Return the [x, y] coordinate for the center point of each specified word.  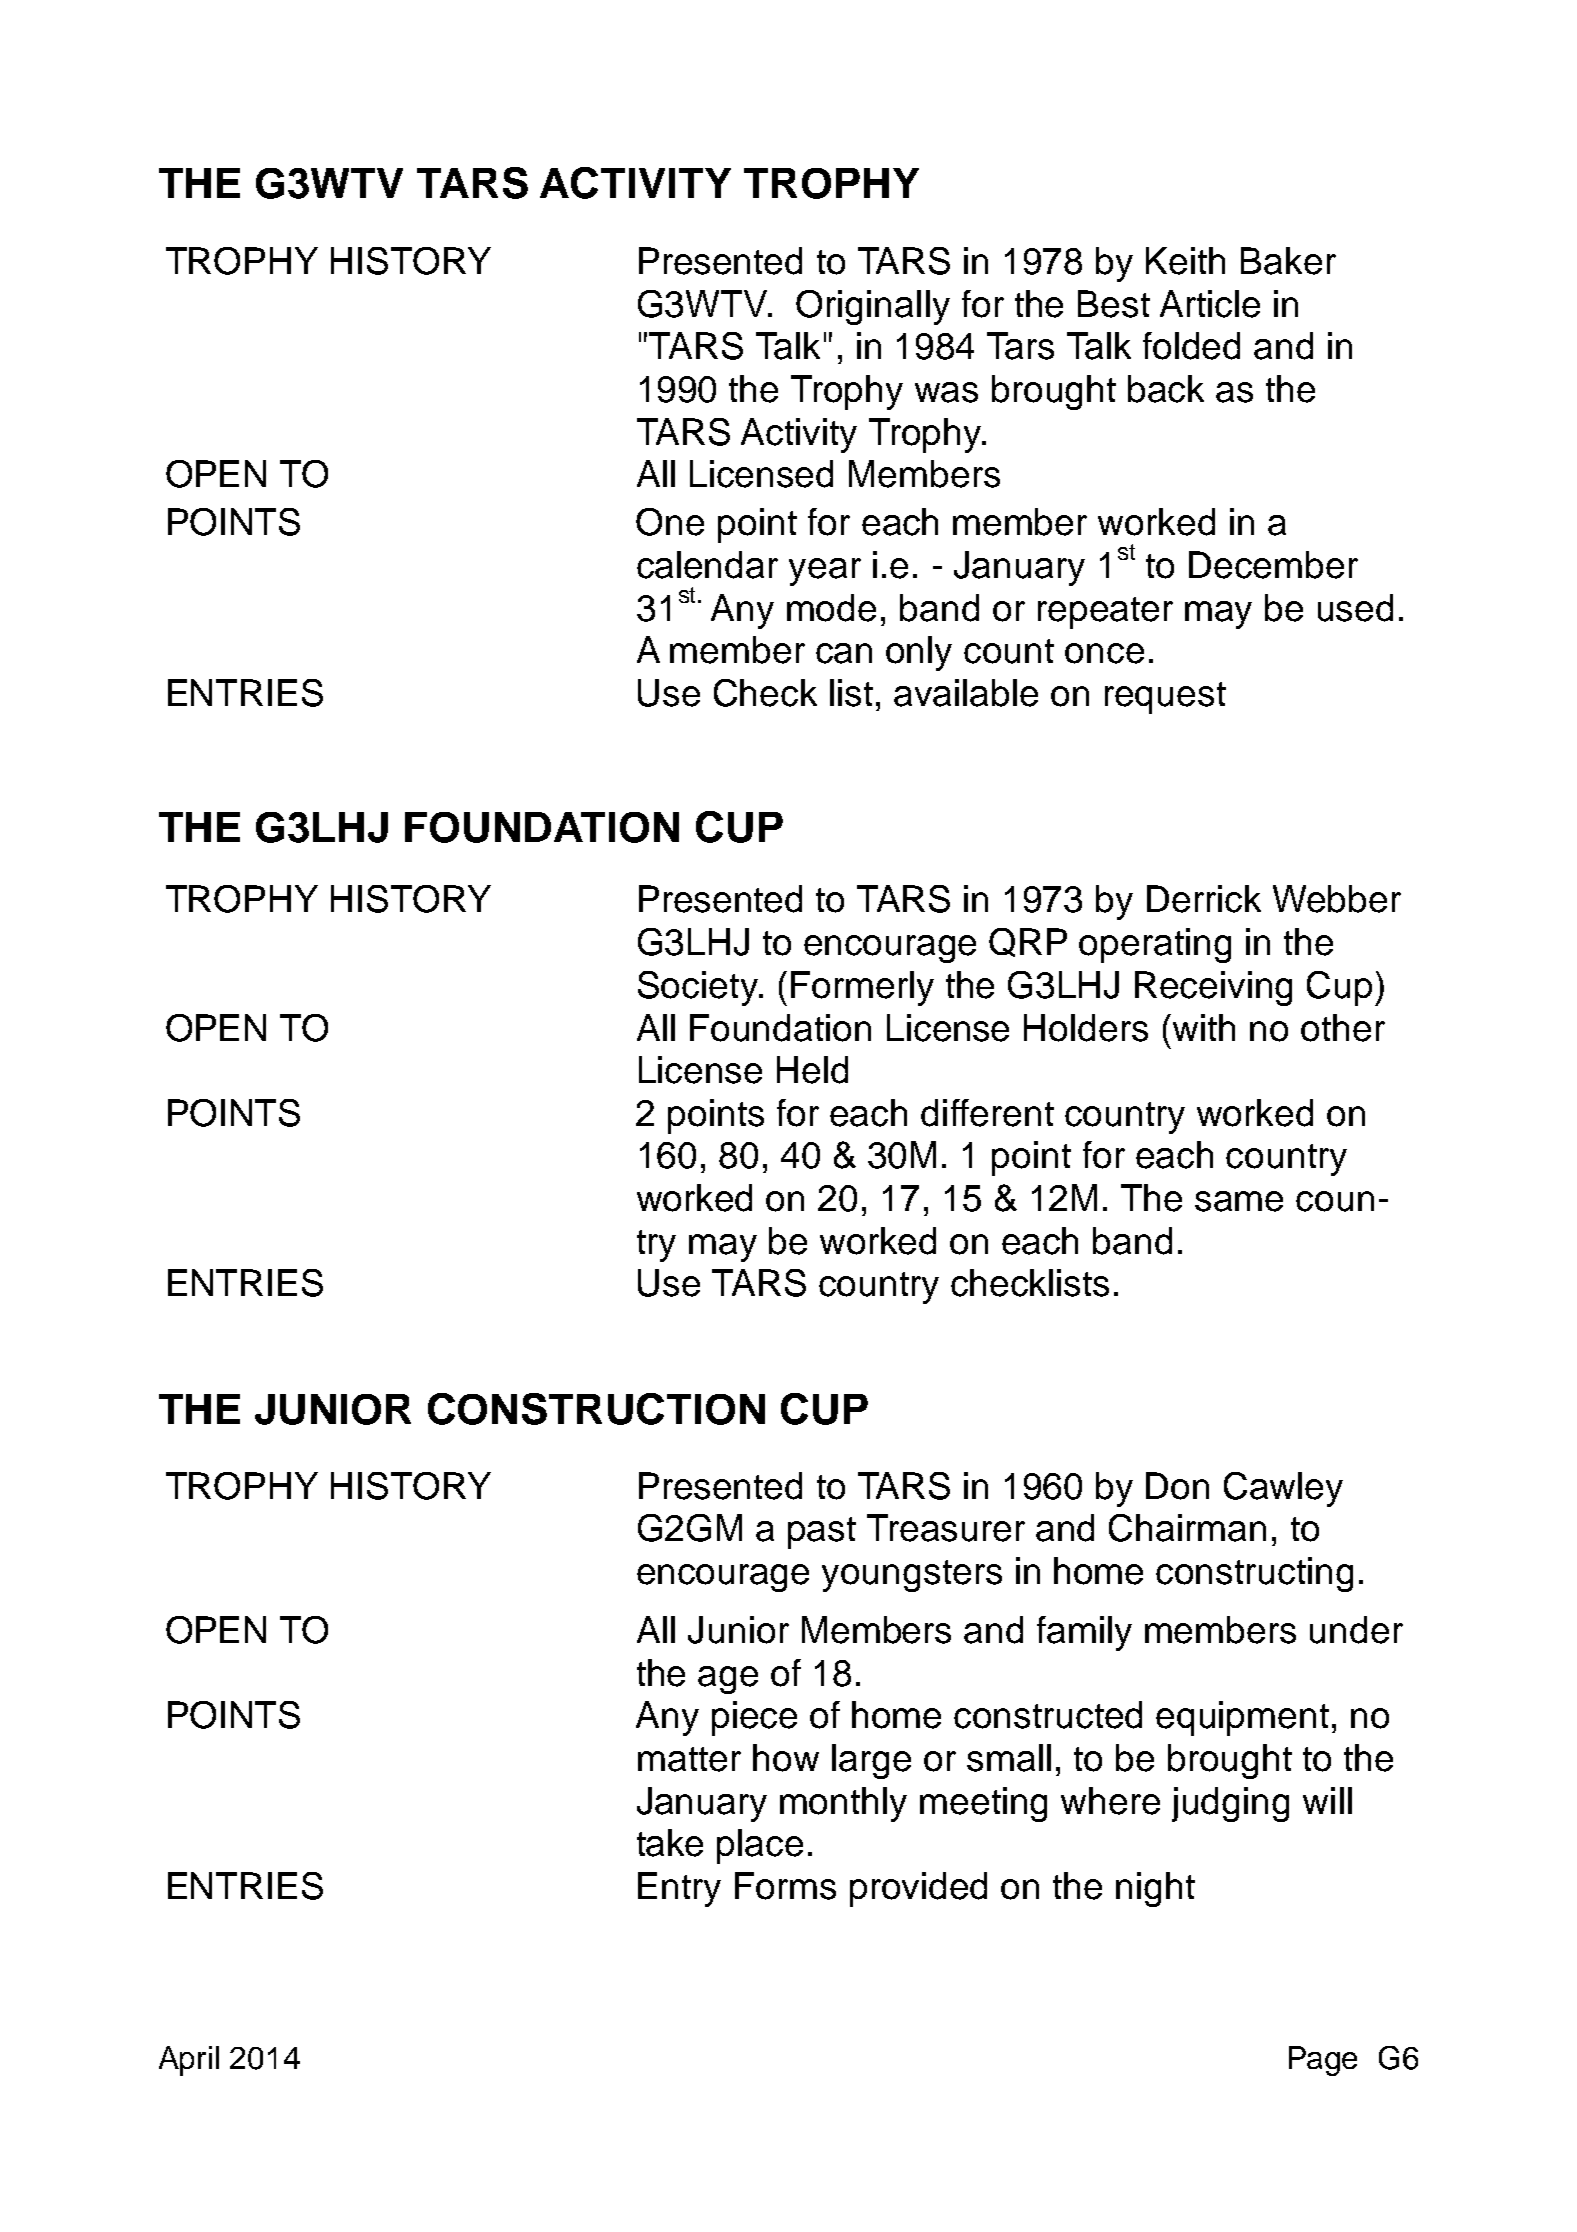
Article [1210, 304]
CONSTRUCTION [596, 1409]
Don [1177, 1486]
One [670, 522]
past [822, 1533]
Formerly [862, 988]
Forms [785, 1886]
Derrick [1204, 899]
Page [1323, 2061]
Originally [873, 307]
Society [699, 988]
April [189, 2061]
